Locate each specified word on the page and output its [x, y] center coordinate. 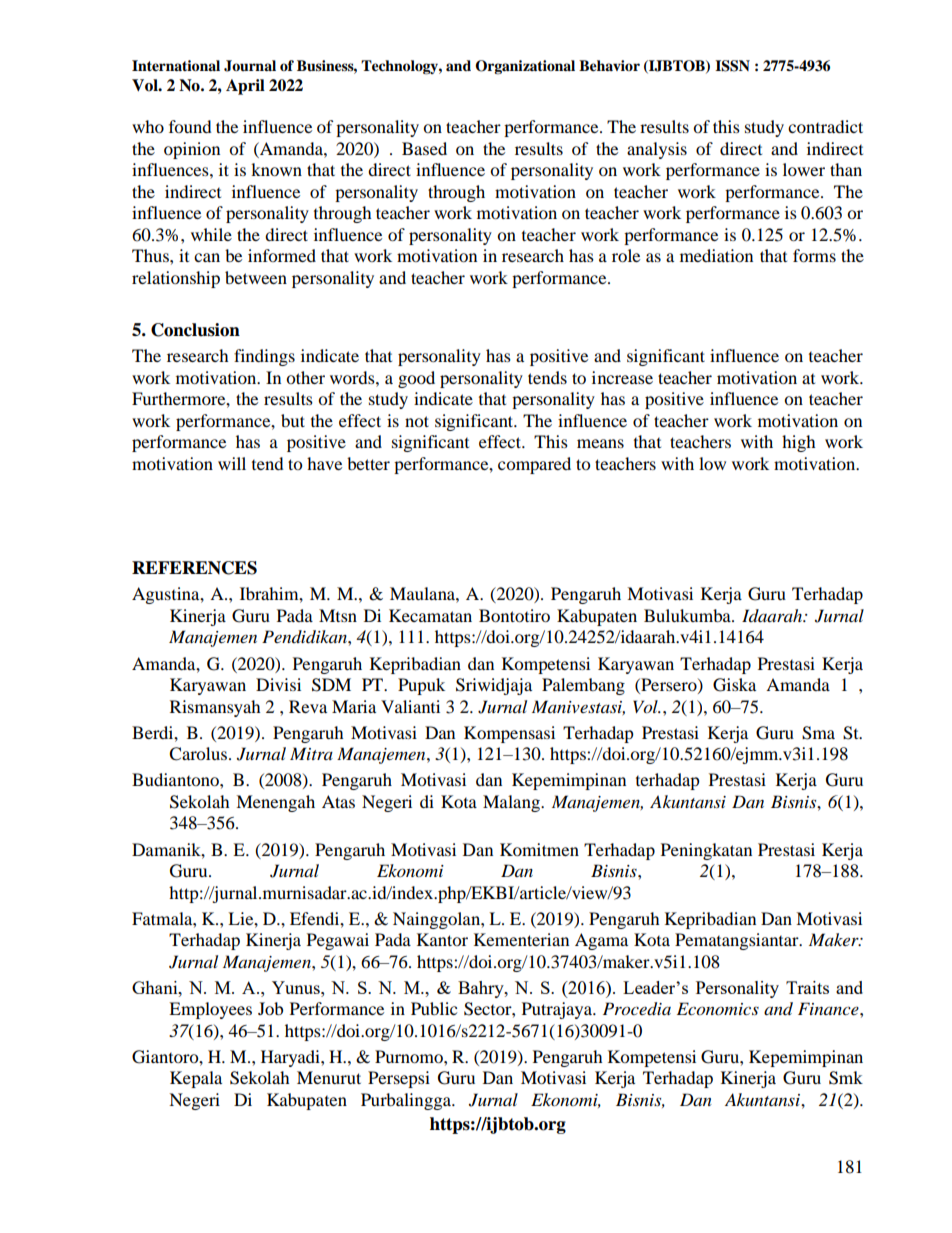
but [293, 420]
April [245, 87]
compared [534, 465]
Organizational [525, 67]
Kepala [196, 1079]
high [799, 443]
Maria [354, 706]
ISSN [732, 66]
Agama [601, 941]
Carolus [199, 754]
